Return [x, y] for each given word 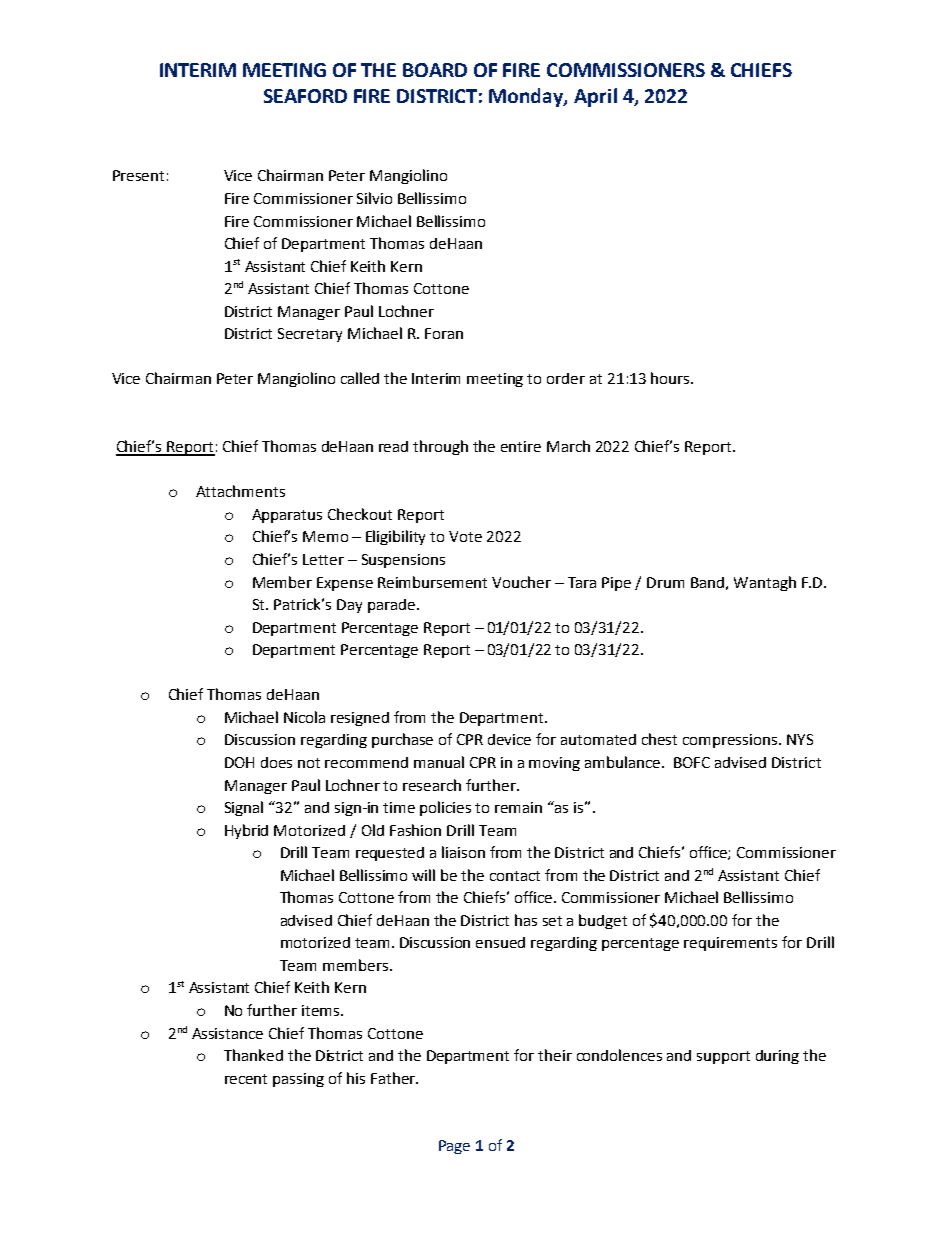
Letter [323, 559]
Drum [665, 582]
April [595, 97]
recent [246, 1079]
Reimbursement [432, 582]
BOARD [435, 70]
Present [138, 175]
